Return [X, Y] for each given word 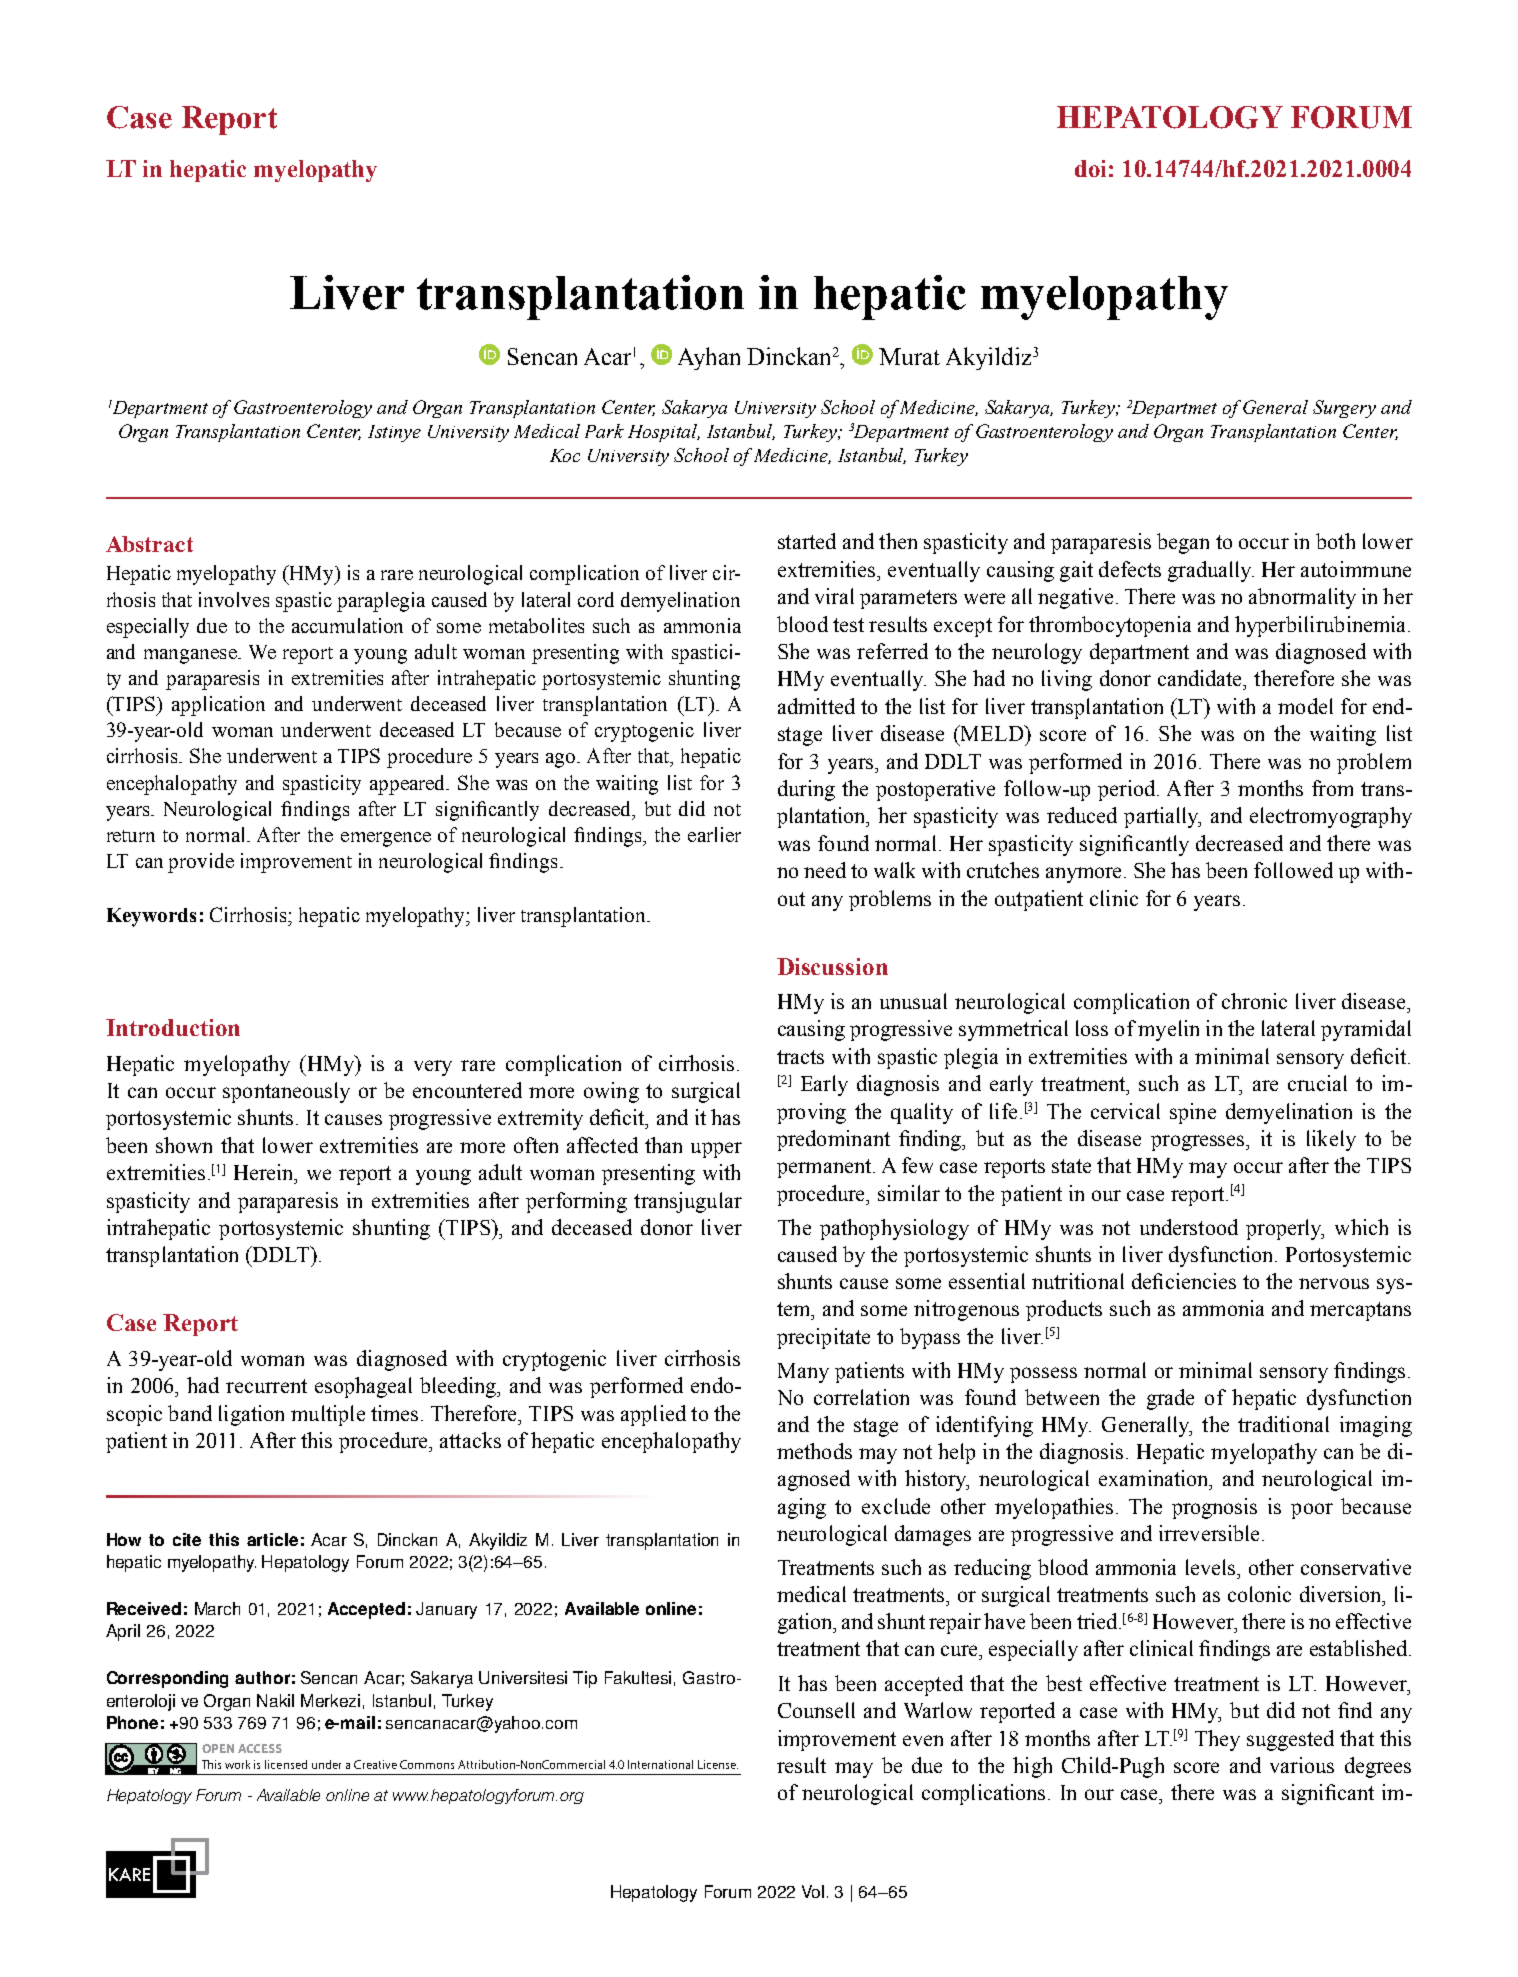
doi [1090, 168]
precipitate [823, 1338]
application [218, 706]
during [806, 790]
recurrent [266, 1386]
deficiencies [1184, 1281]
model [1305, 706]
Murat [909, 356]
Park [604, 431]
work [237, 1764]
